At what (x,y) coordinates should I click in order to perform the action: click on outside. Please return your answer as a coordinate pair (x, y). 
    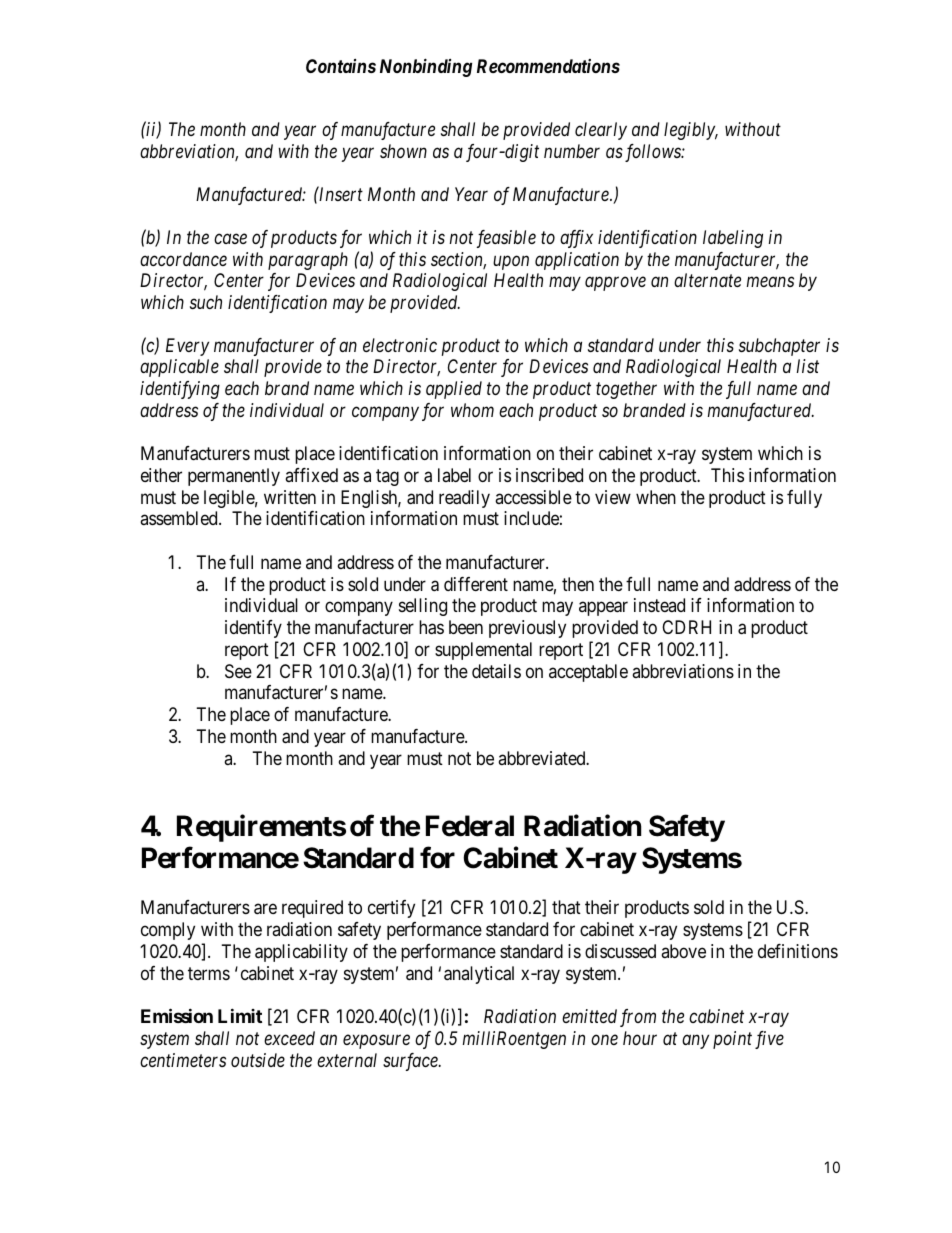
    Looking at the image, I should click on (258, 1060).
